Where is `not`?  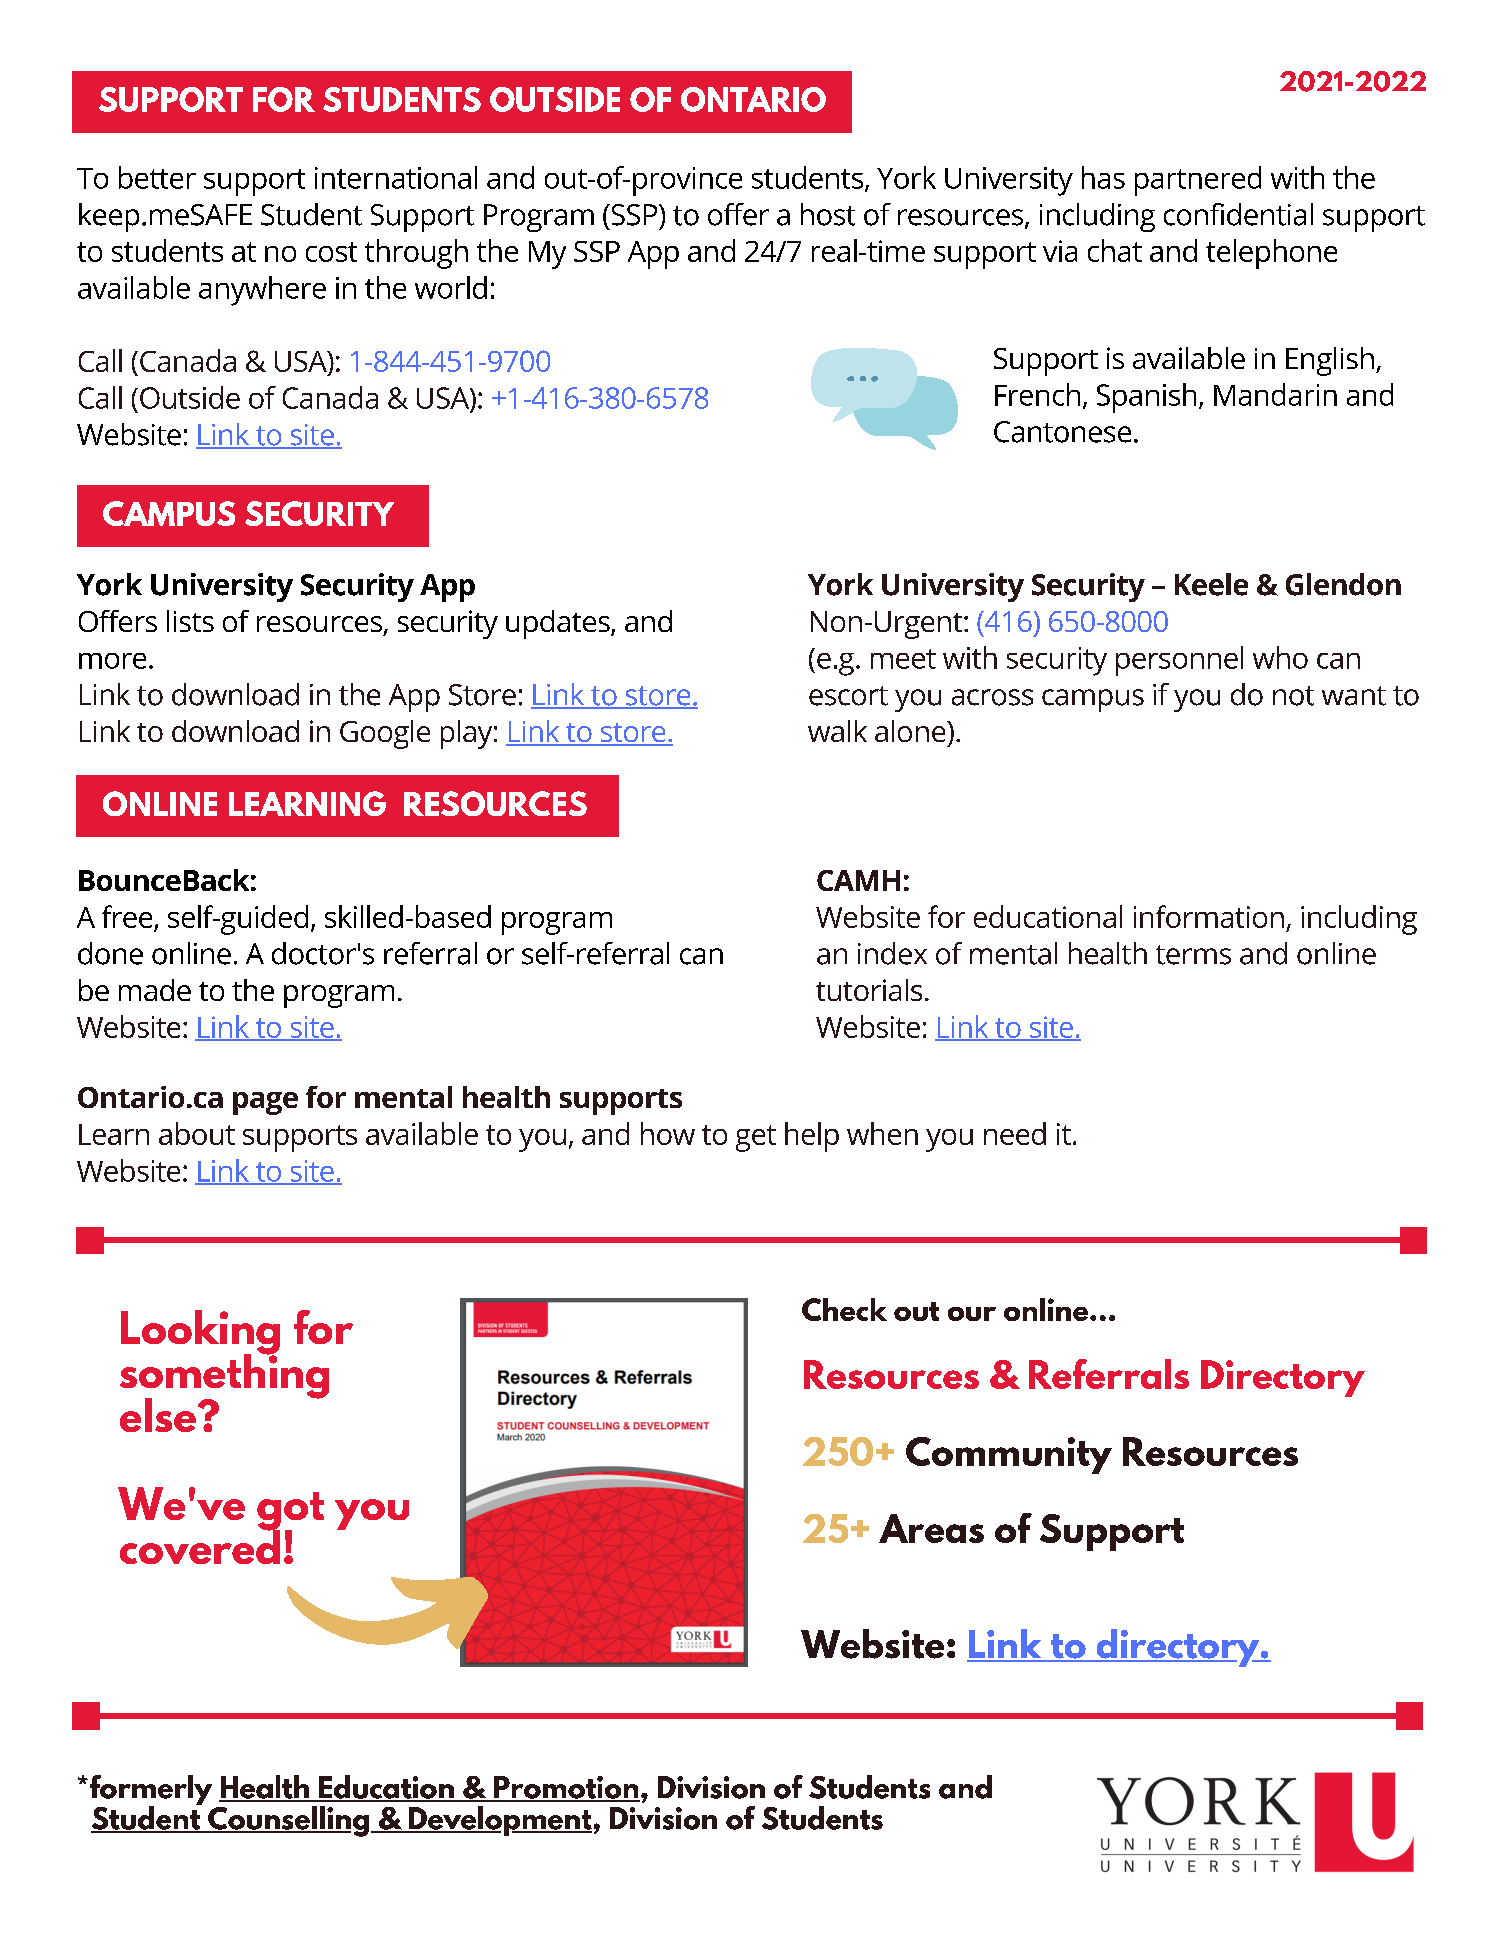
not is located at coordinates (1293, 696).
